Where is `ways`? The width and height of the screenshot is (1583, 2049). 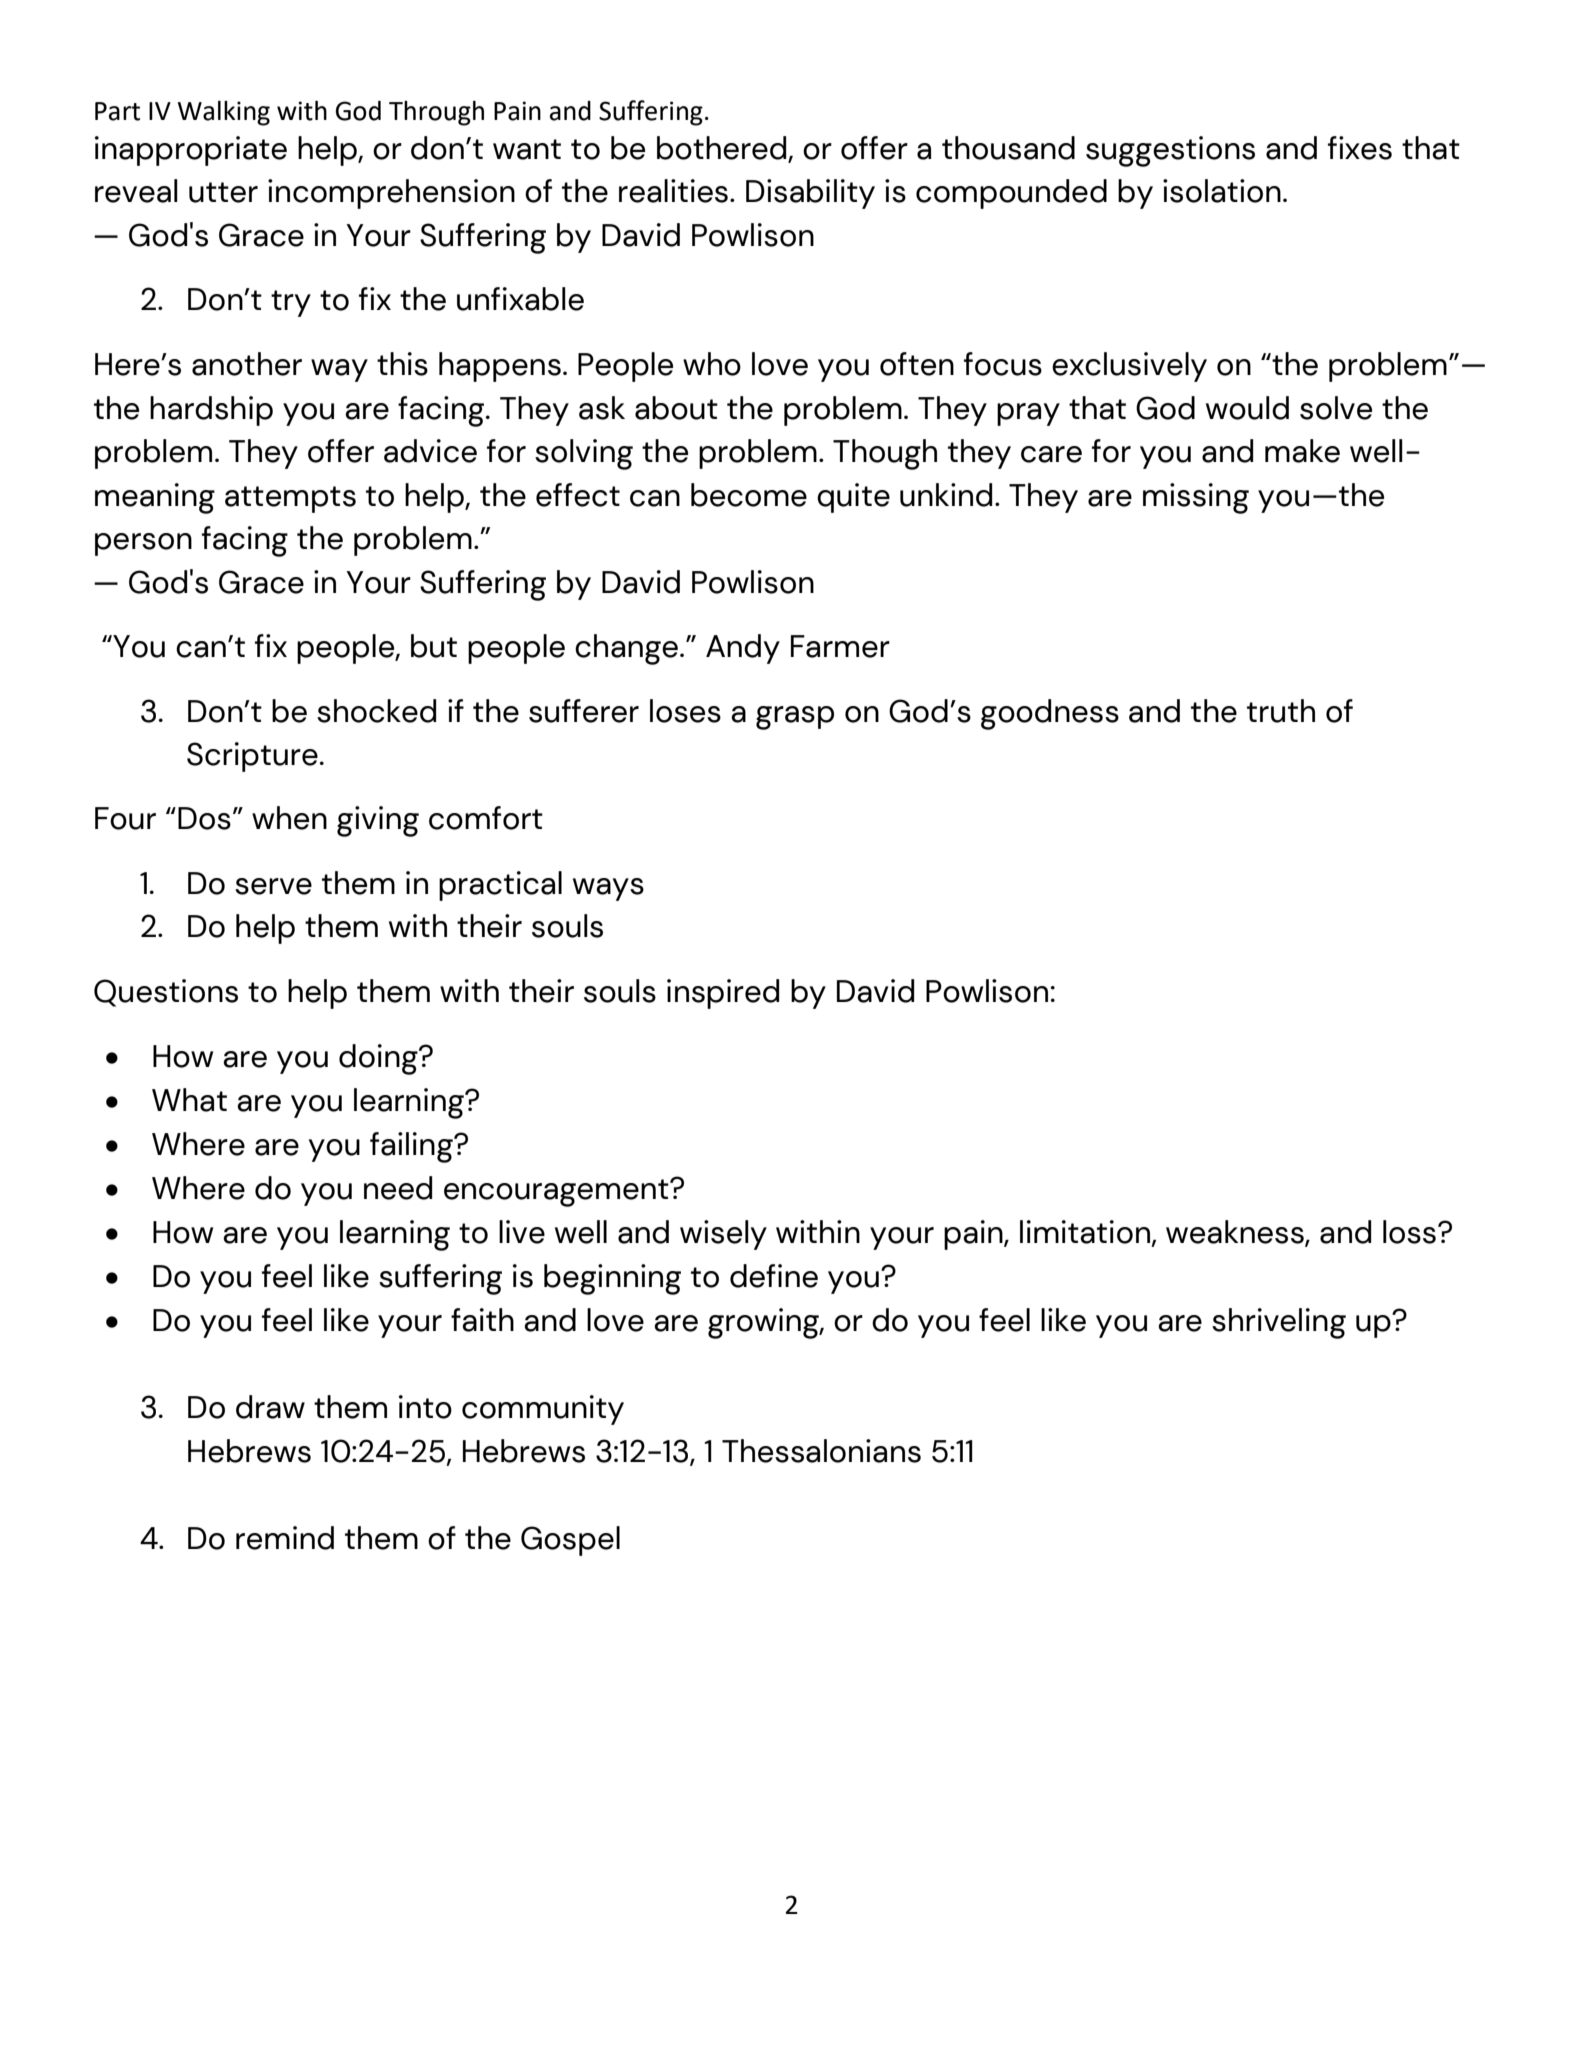 ways is located at coordinates (608, 889).
